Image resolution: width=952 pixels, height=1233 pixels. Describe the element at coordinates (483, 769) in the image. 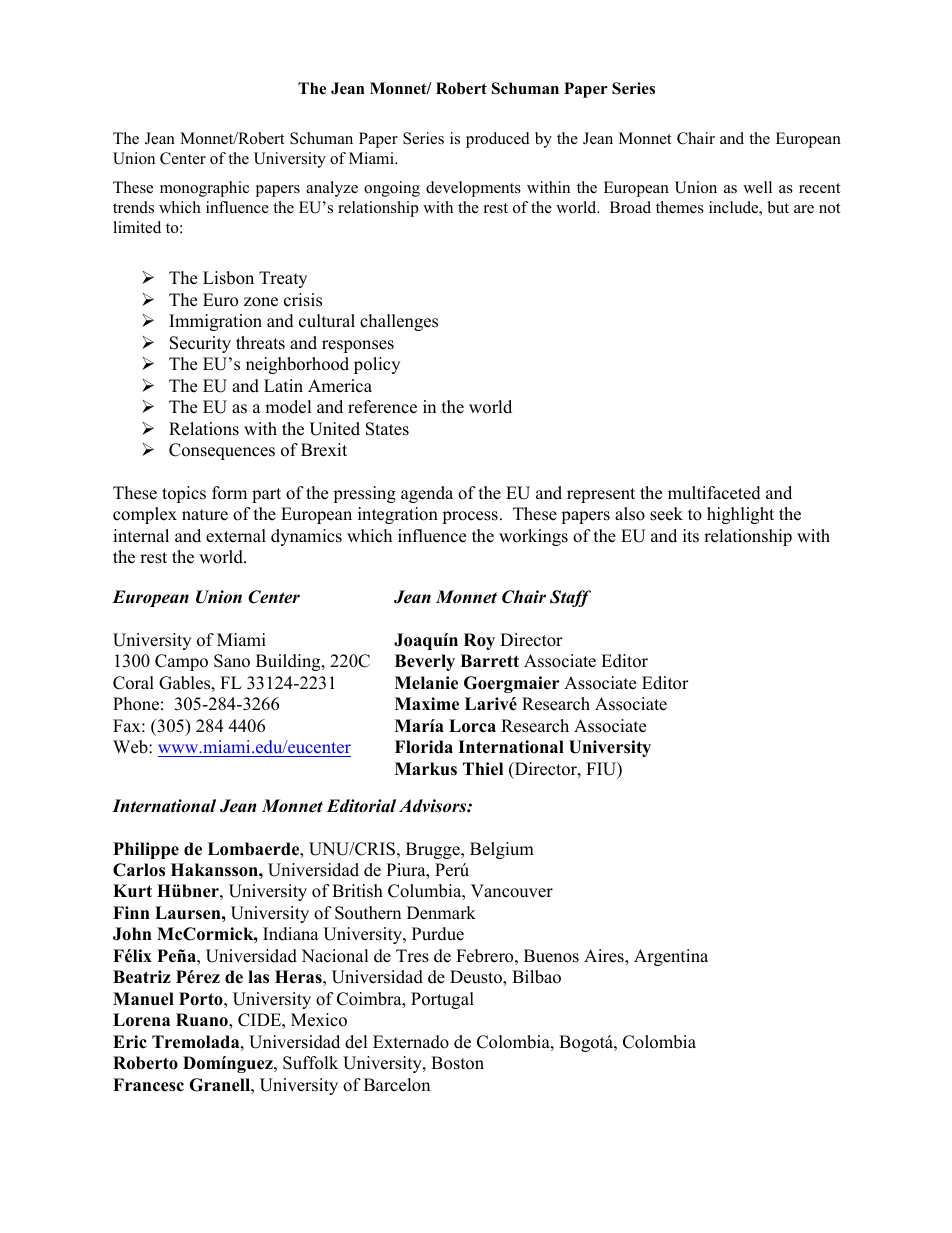

I see `Thiel` at that location.
